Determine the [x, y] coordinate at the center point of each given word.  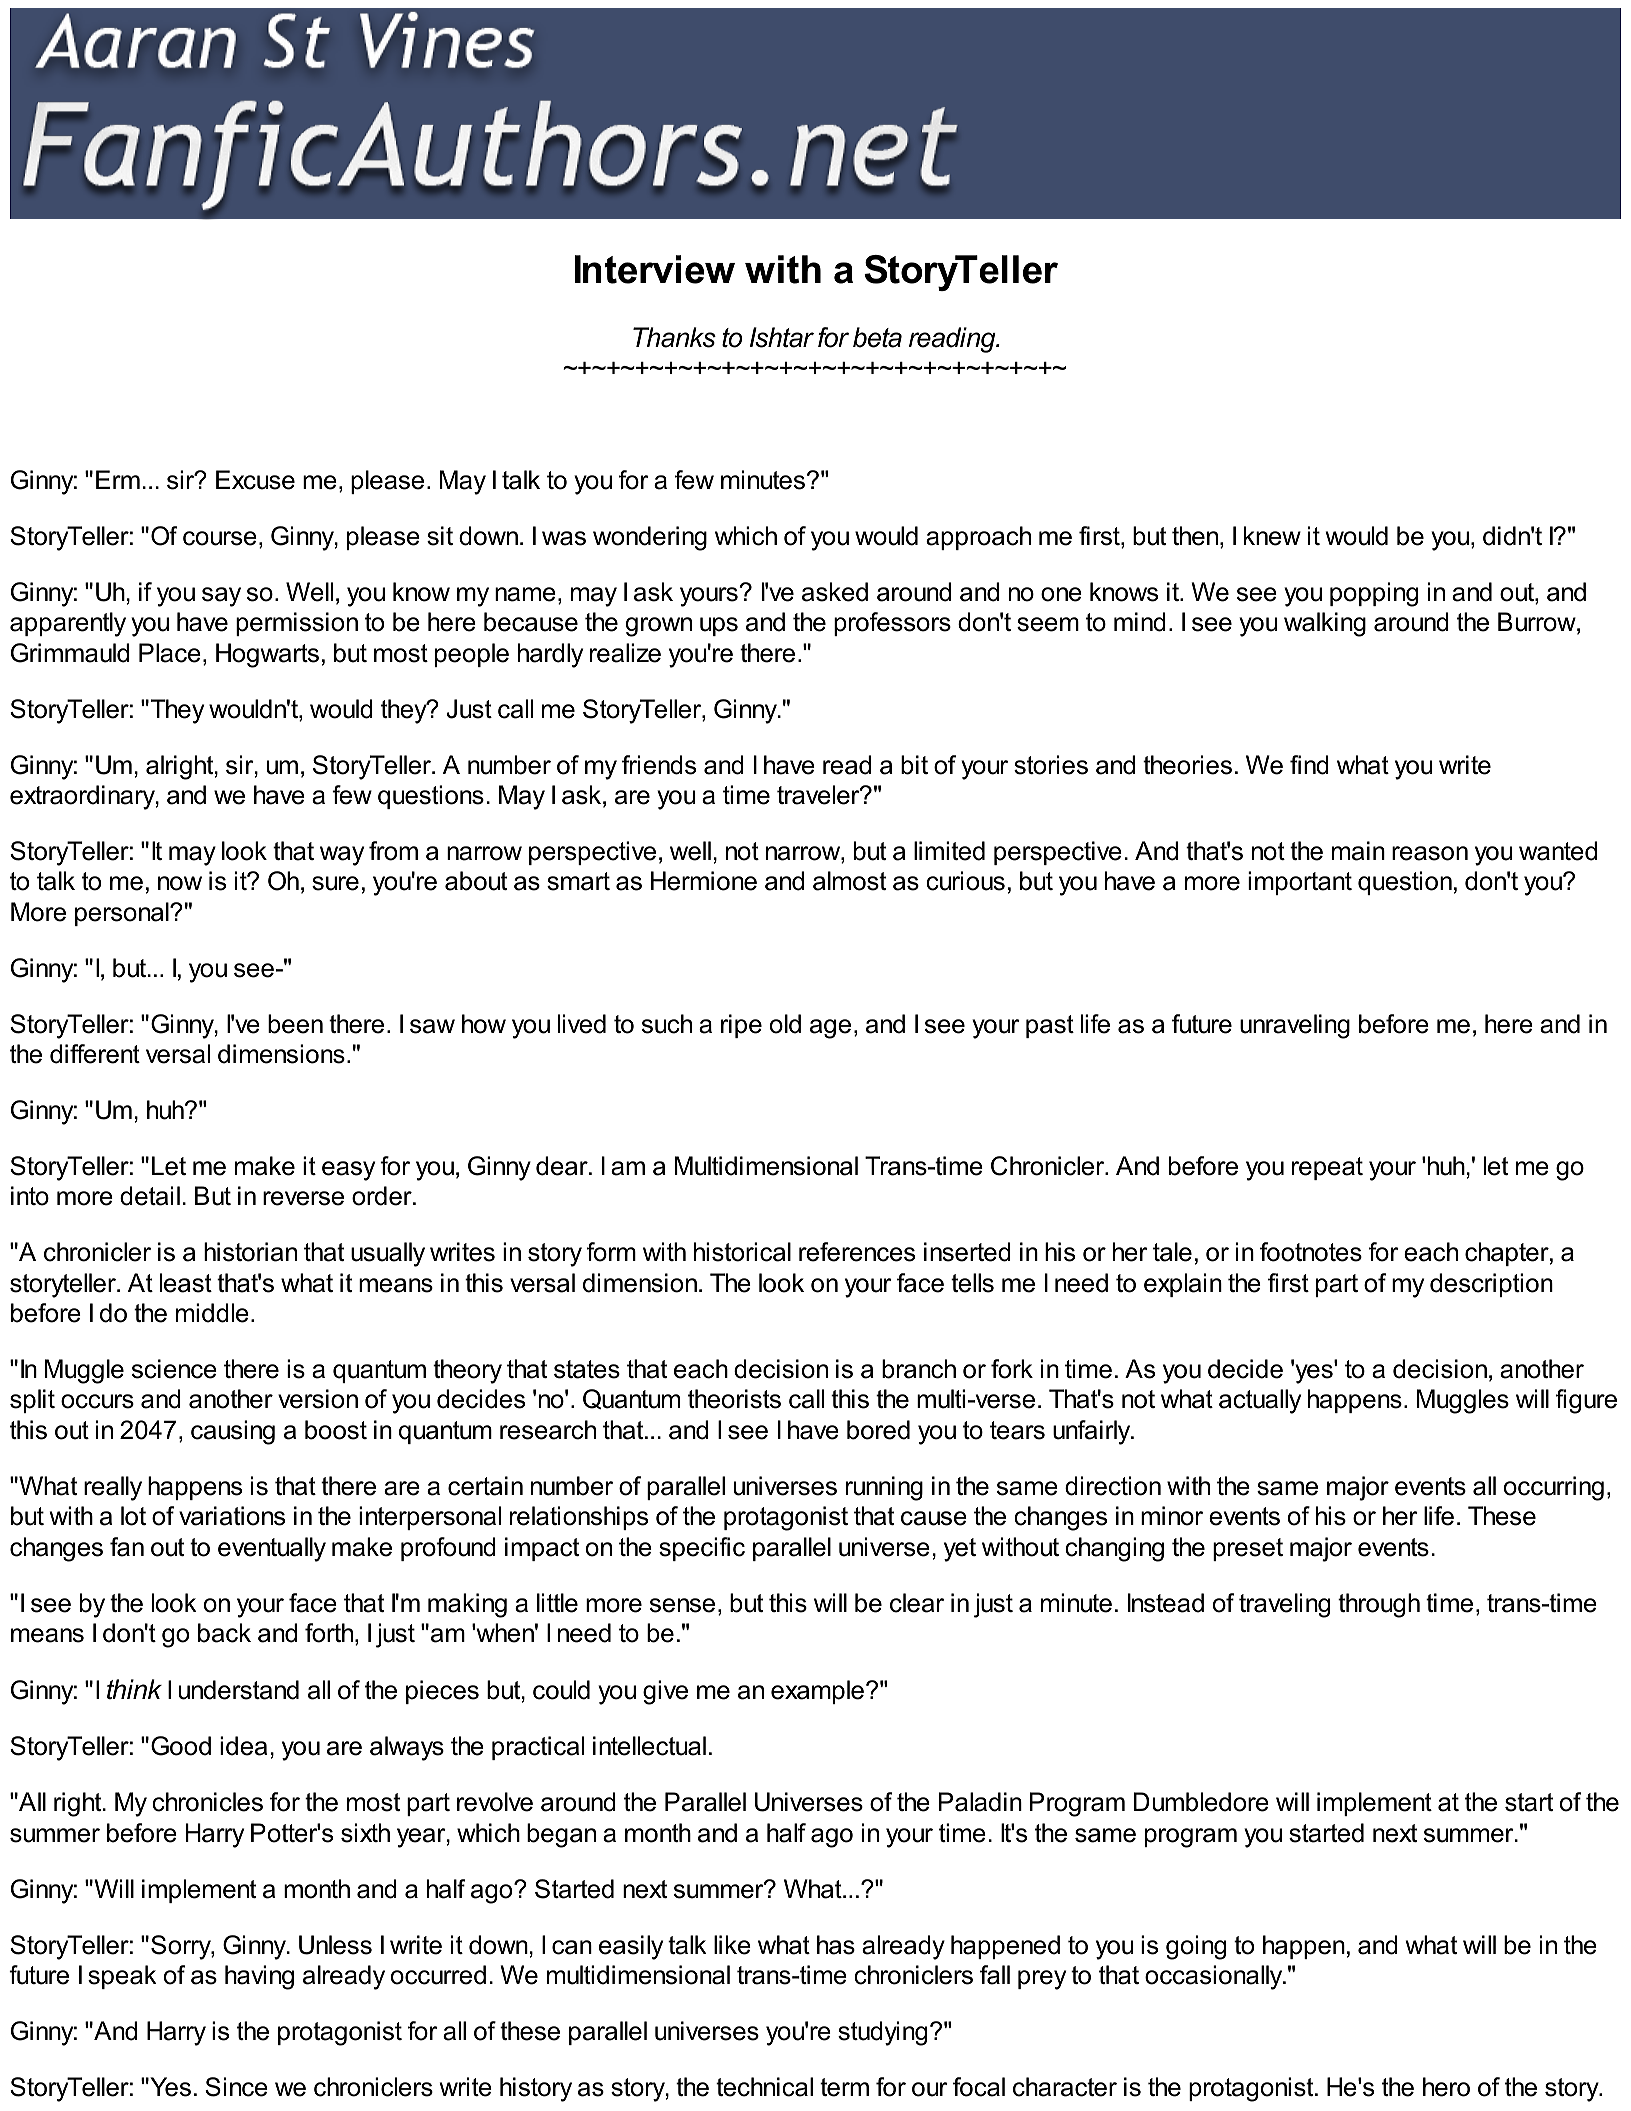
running [884, 1488]
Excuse [255, 480]
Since [236, 2087]
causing [233, 1432]
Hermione [704, 881]
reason [1430, 853]
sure [335, 883]
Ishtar [782, 337]
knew [1272, 536]
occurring [1554, 1488]
